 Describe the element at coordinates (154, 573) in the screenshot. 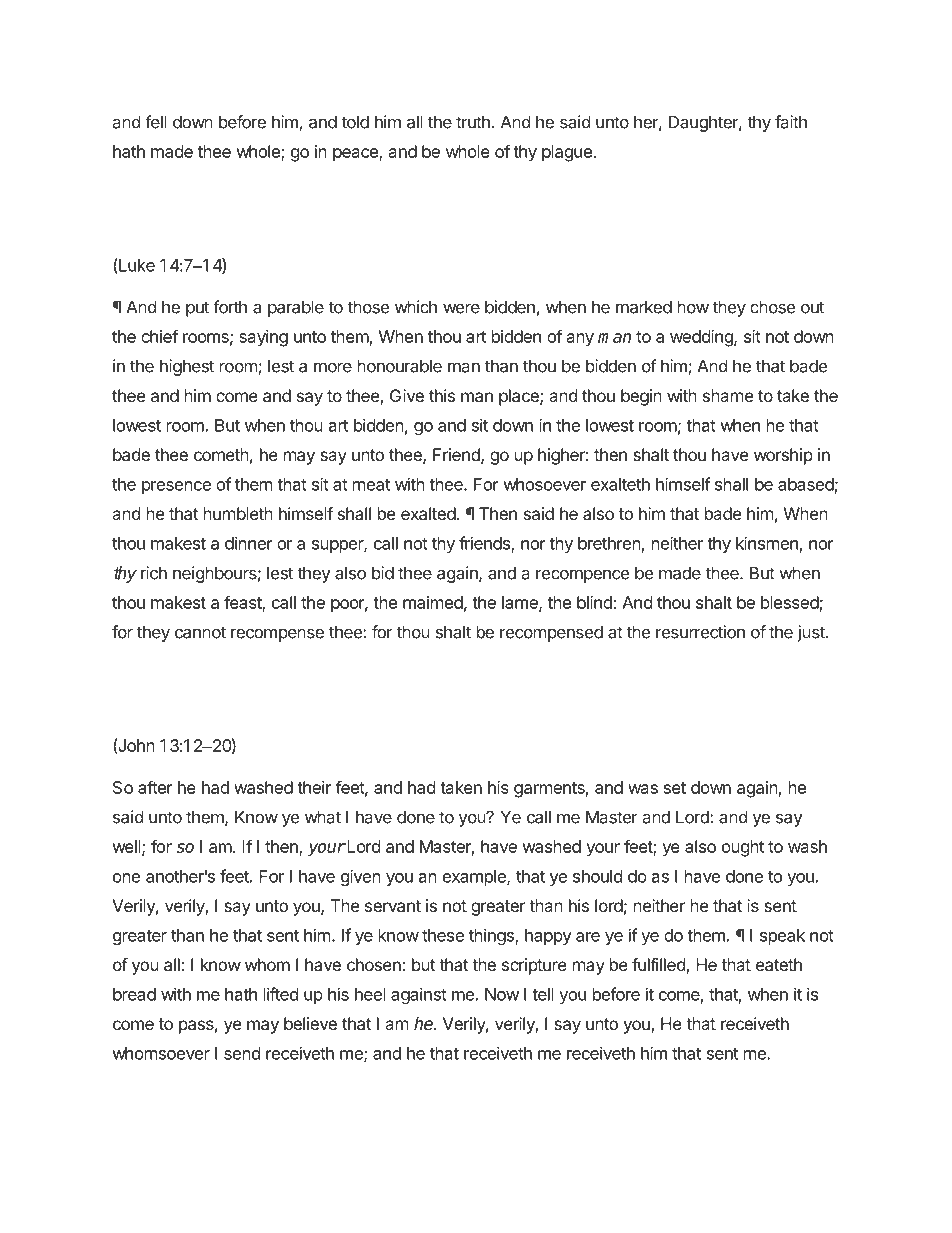

I see `rich` at that location.
